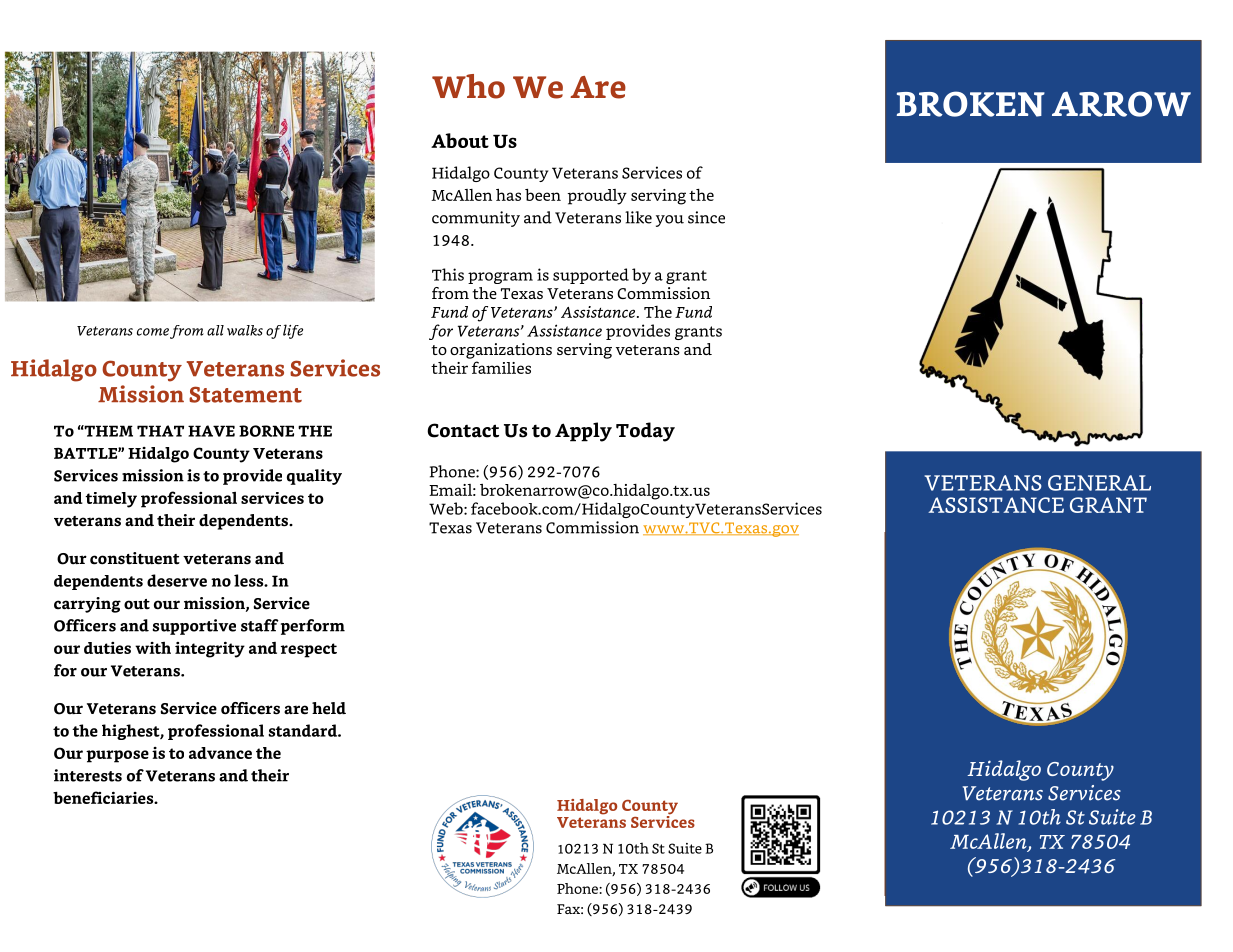 This page has height=952, width=1233. Describe the element at coordinates (645, 432) in the page. I see `Today` at that location.
